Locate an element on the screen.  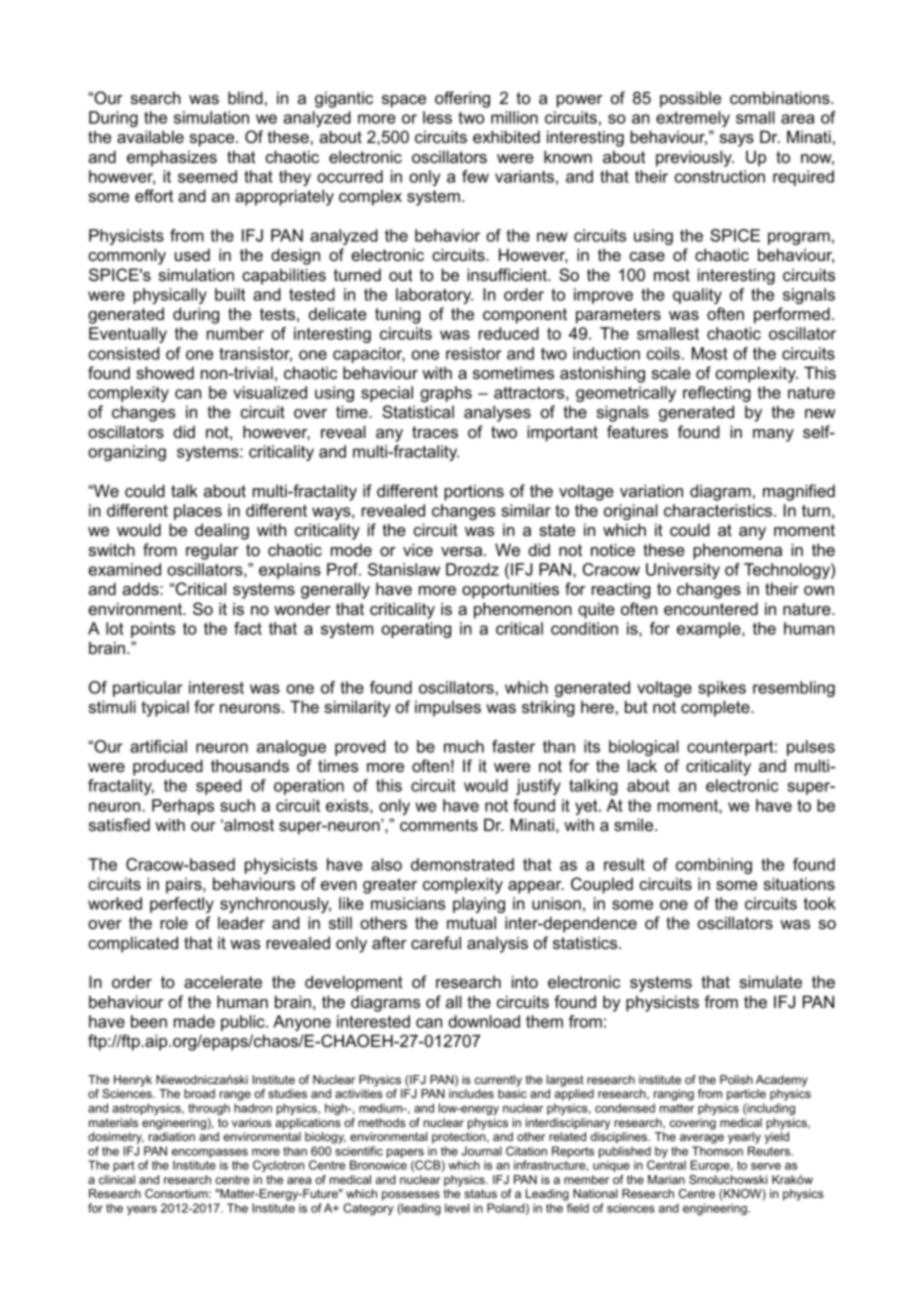
such is located at coordinates (237, 805).
